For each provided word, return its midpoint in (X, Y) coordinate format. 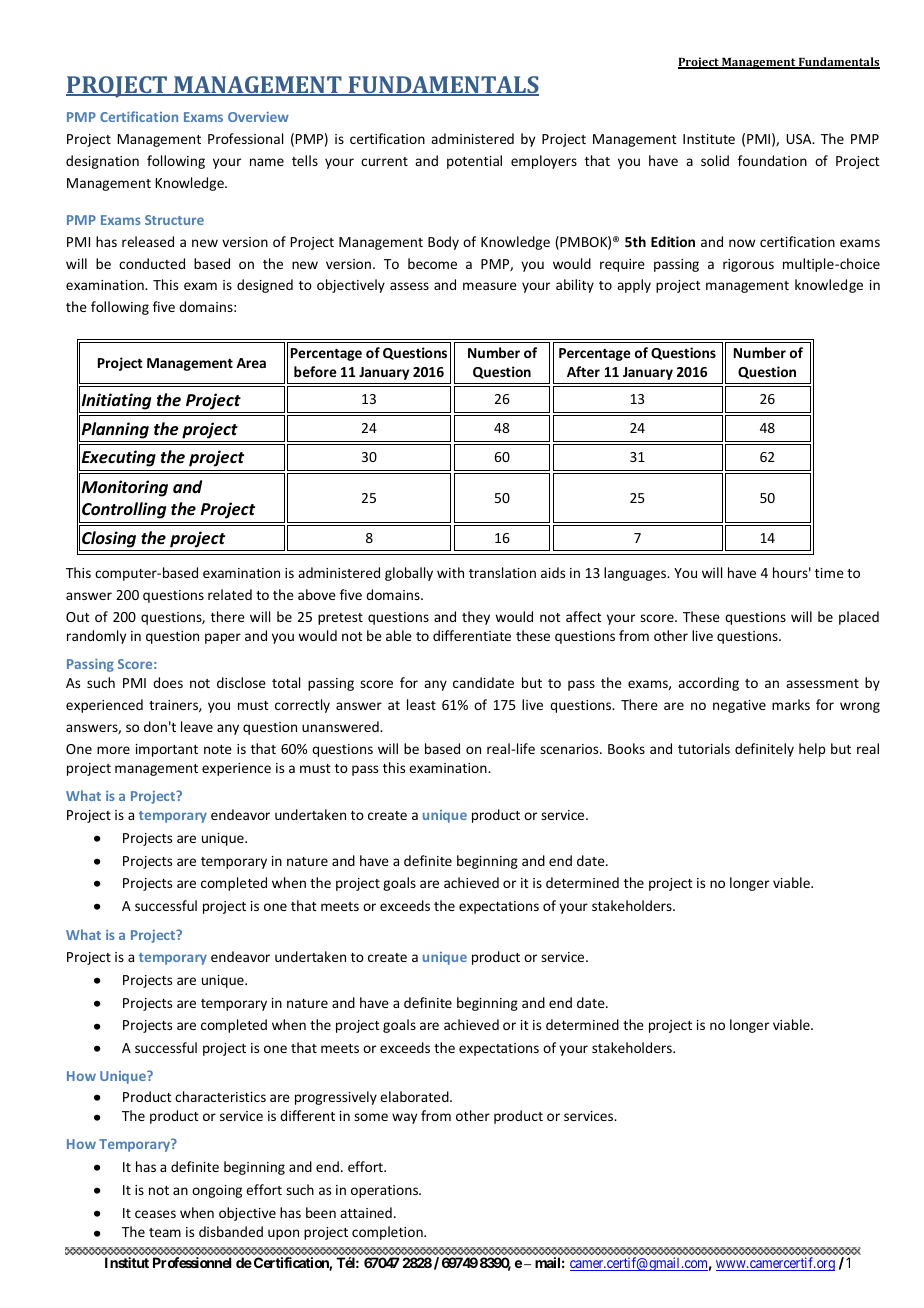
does (168, 682)
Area (251, 363)
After (583, 371)
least (421, 704)
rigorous (748, 265)
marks (791, 704)
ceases (155, 1214)
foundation (772, 160)
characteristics (220, 1096)
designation (102, 162)
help (812, 750)
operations (386, 1191)
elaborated (415, 1096)
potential (474, 162)
